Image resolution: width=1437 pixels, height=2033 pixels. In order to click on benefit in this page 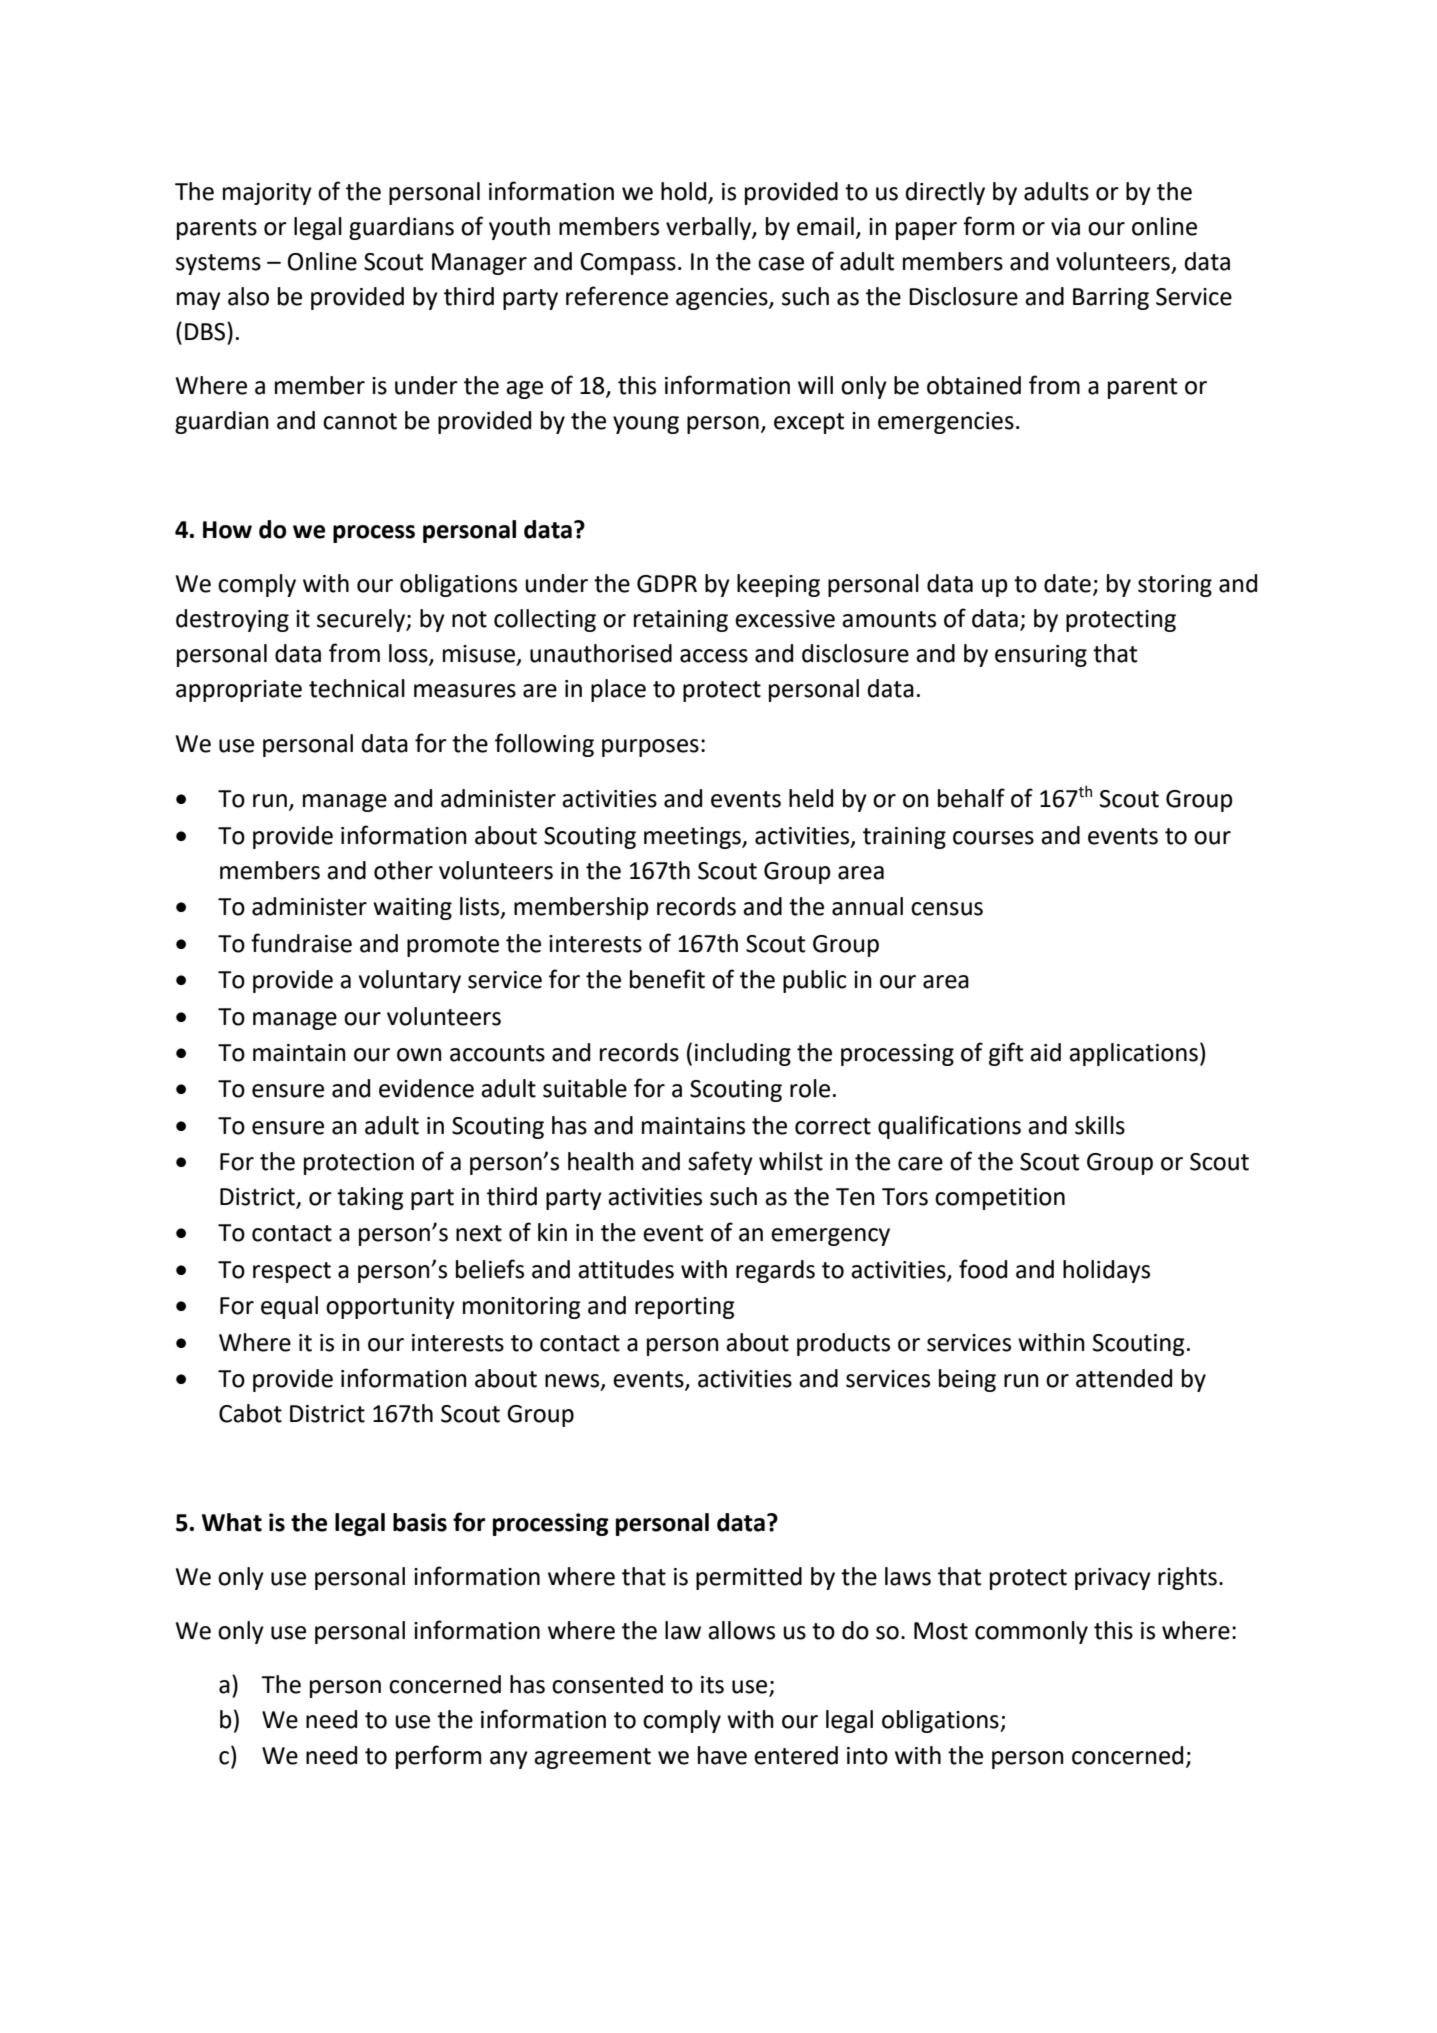, I will do `click(667, 979)`.
